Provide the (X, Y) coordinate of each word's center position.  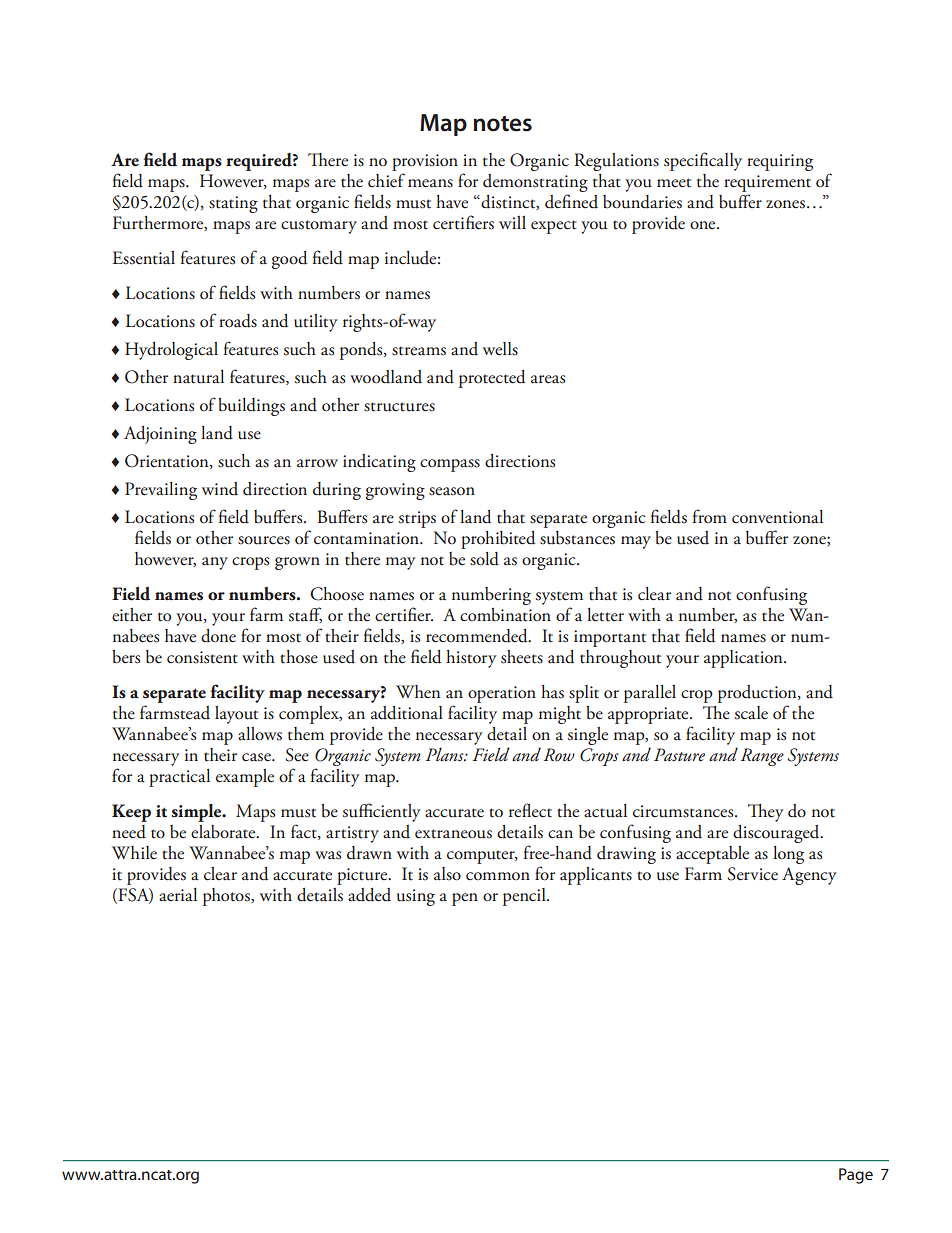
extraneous (453, 834)
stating (233, 204)
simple (197, 813)
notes (503, 124)
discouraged (777, 834)
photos (227, 897)
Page (856, 1176)
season (452, 491)
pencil (525, 897)
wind (220, 489)
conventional (777, 517)
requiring (780, 162)
